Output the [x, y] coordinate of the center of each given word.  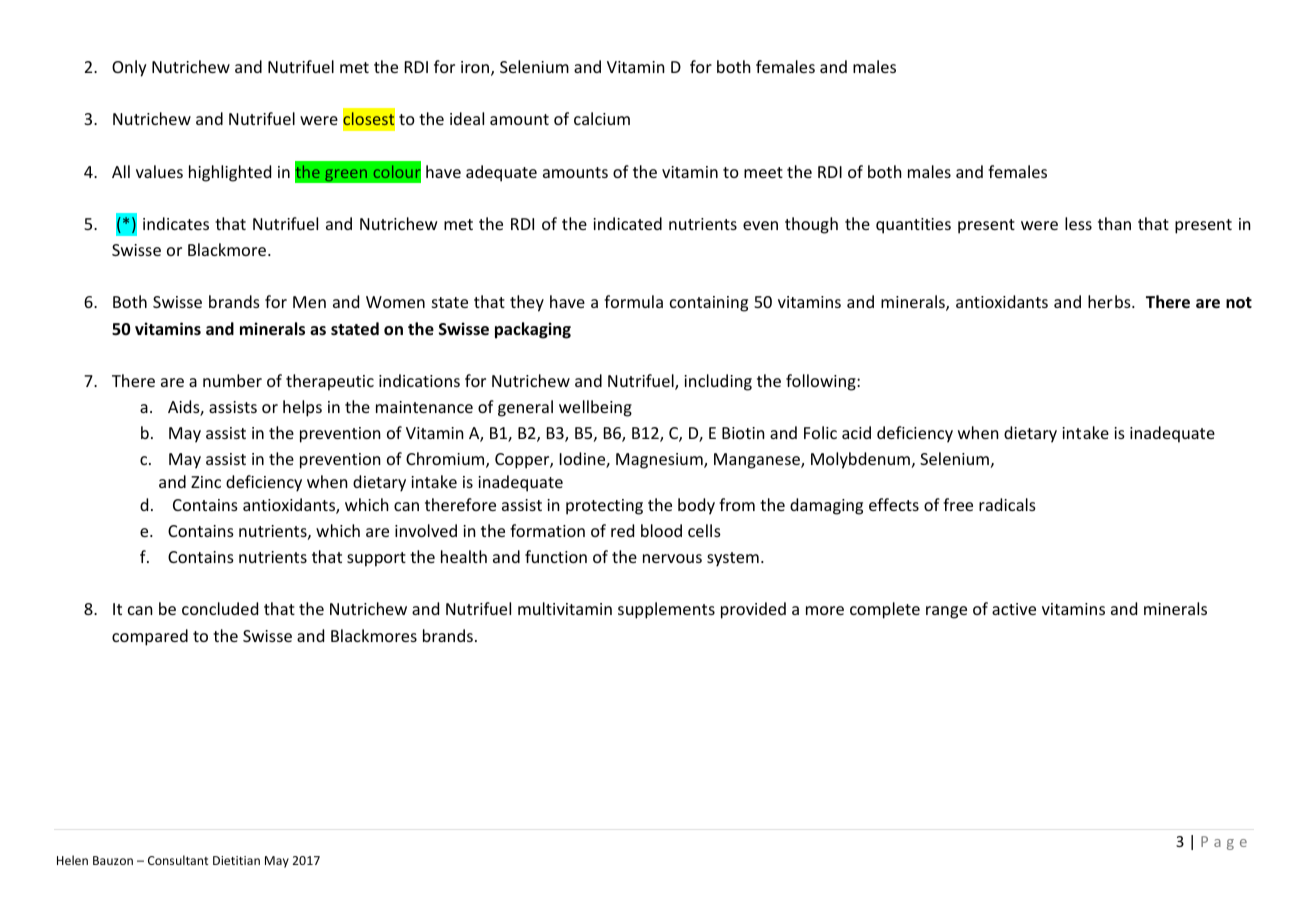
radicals [1007, 504]
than [1114, 223]
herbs [1110, 301]
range [946, 612]
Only [129, 68]
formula [633, 301]
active [1014, 609]
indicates [176, 223]
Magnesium [660, 461]
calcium [602, 118]
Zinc [206, 482]
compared [150, 637]
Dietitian [236, 860]
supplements [666, 610]
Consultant [178, 860]
